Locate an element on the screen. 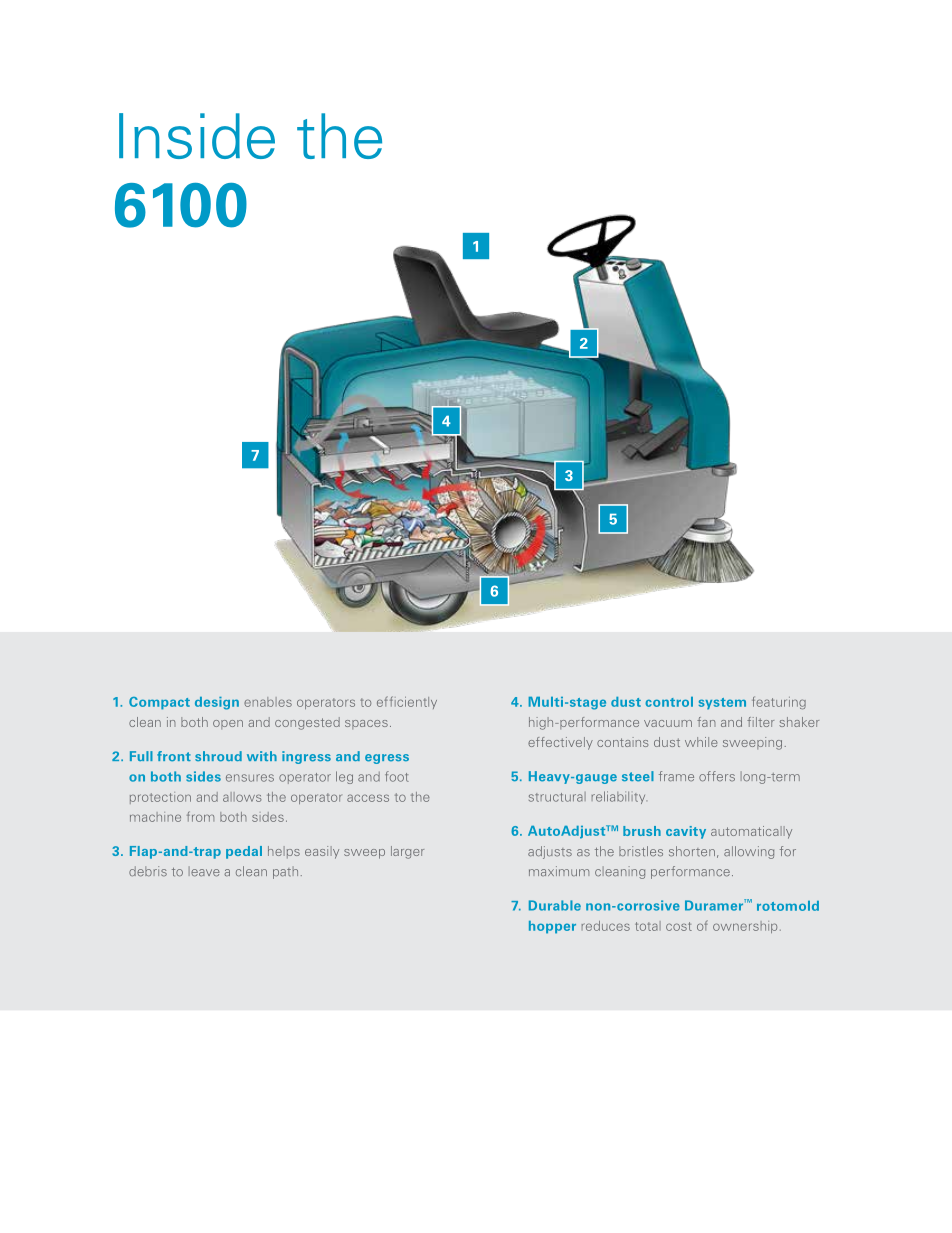 The height and width of the screenshot is (1233, 952). efficiently is located at coordinates (407, 702).
